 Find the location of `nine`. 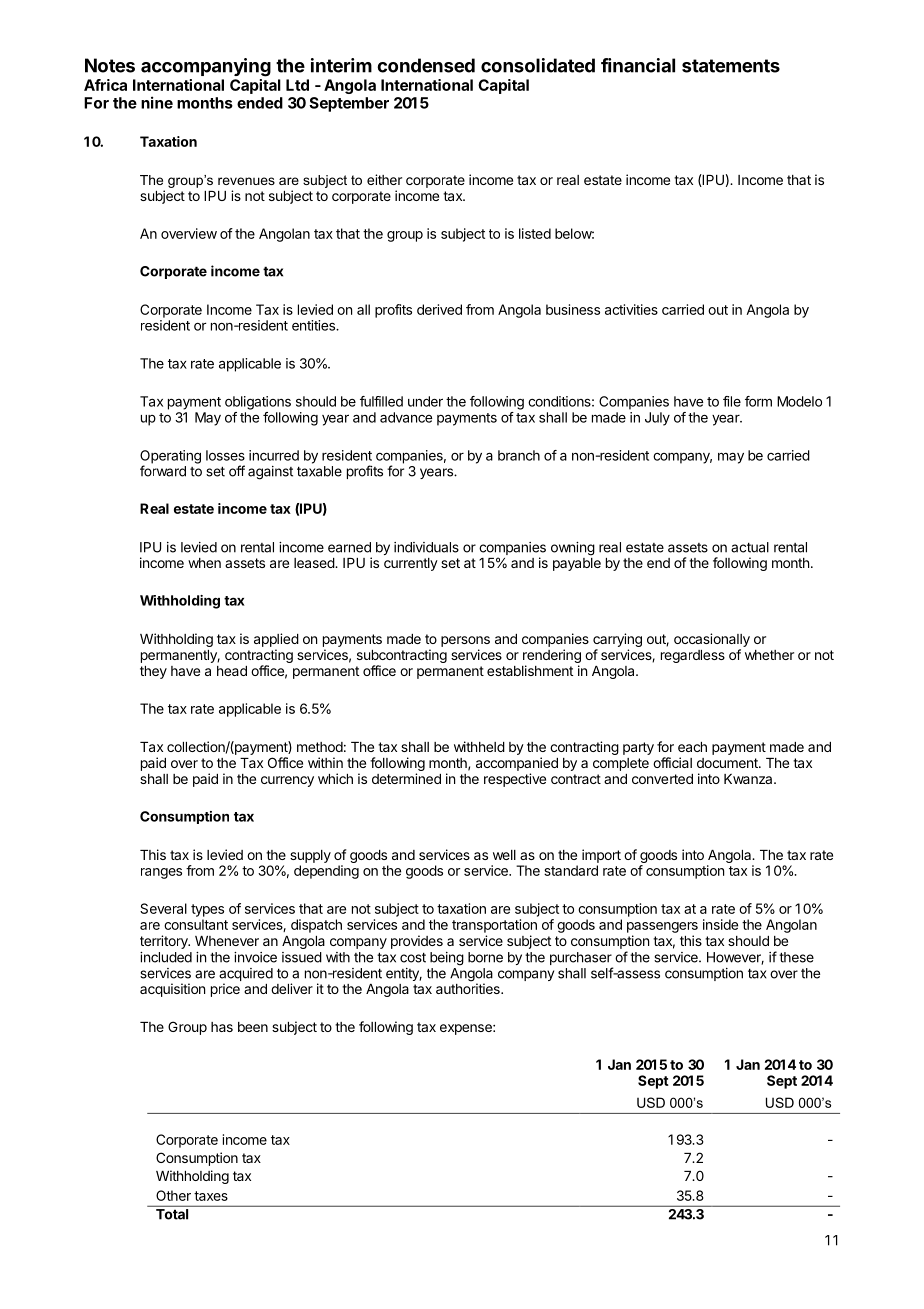

nine is located at coordinates (157, 102).
